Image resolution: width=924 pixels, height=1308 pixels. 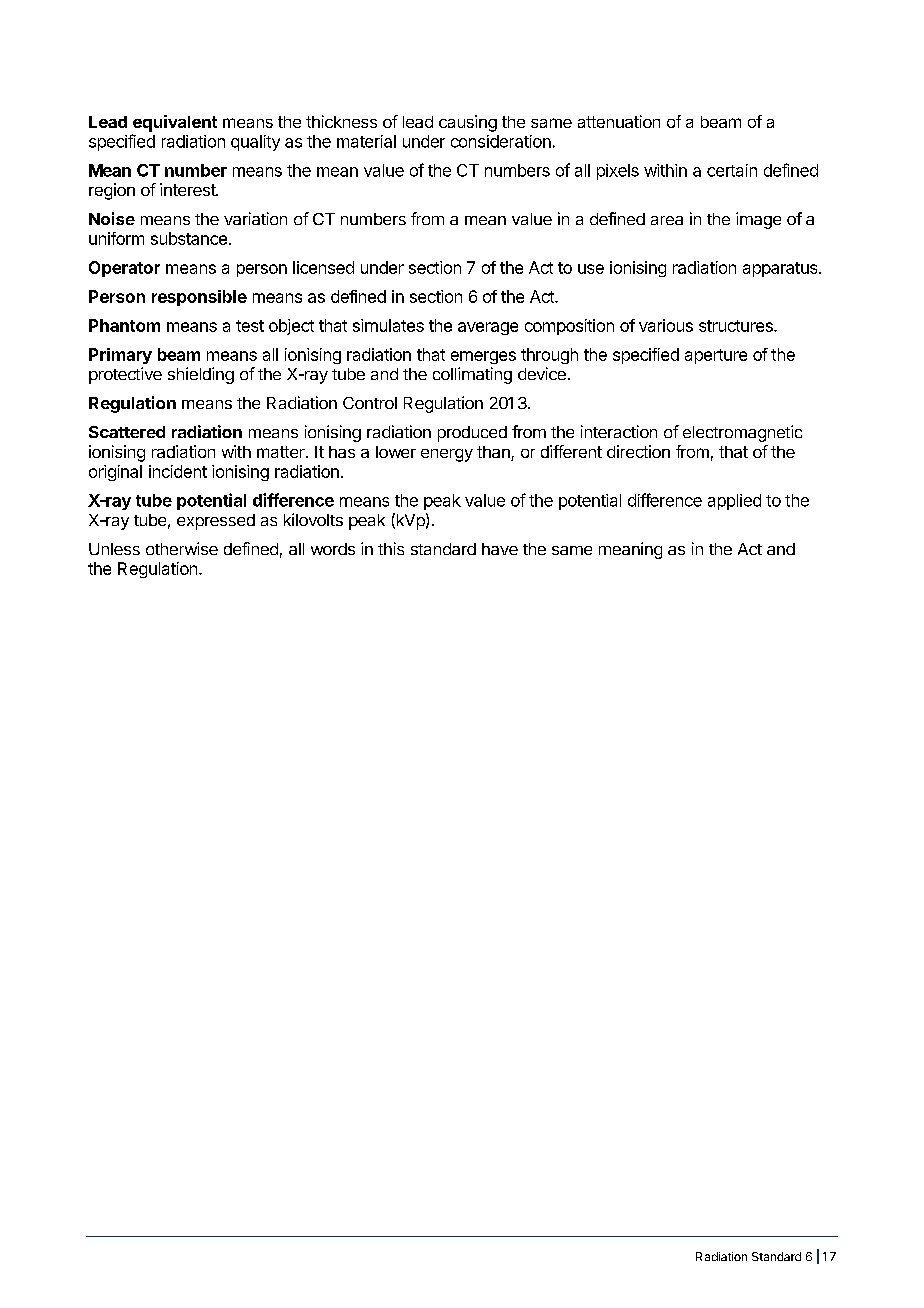 I want to click on test, so click(x=250, y=326).
